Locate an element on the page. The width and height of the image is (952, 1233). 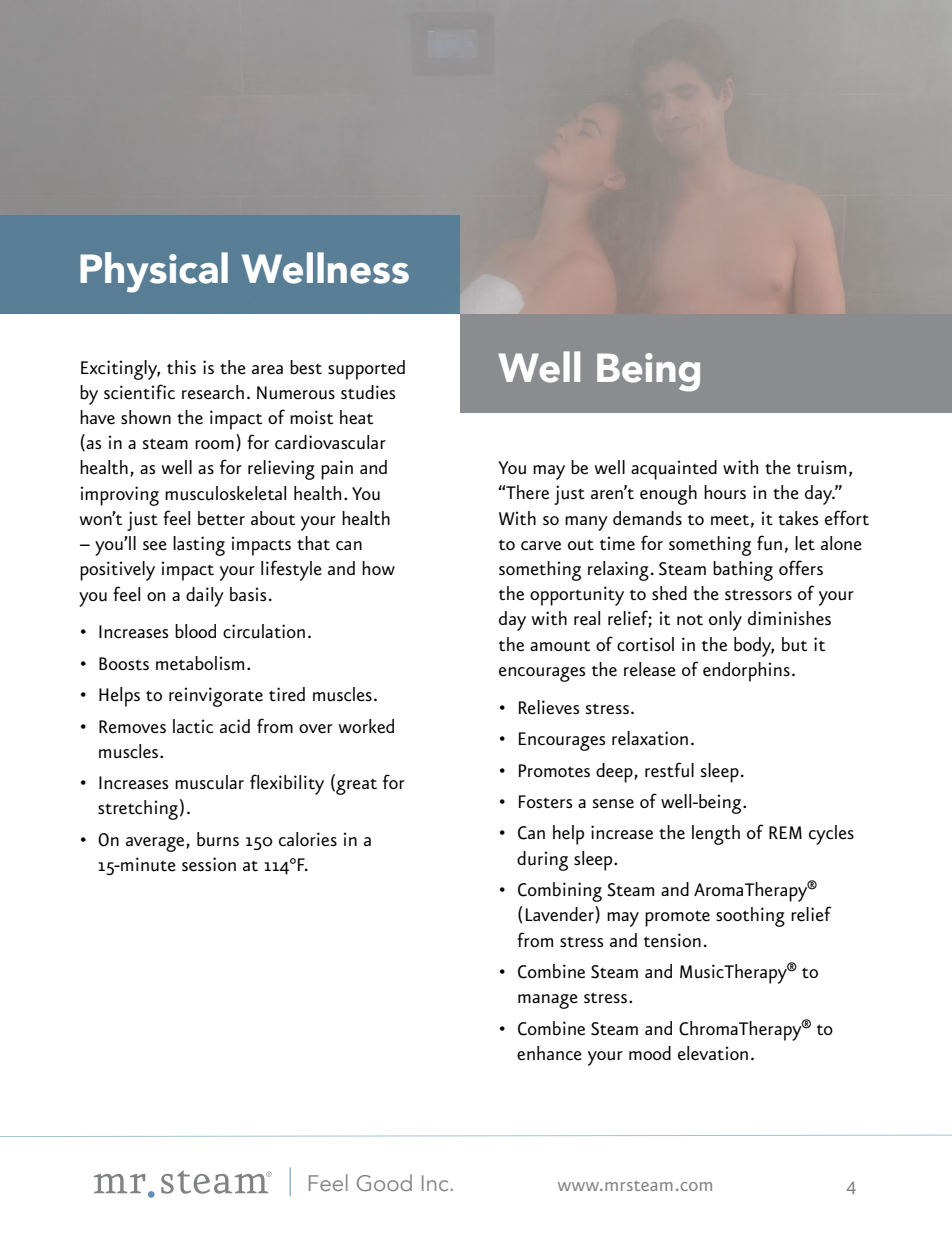
truism is located at coordinates (821, 467).
